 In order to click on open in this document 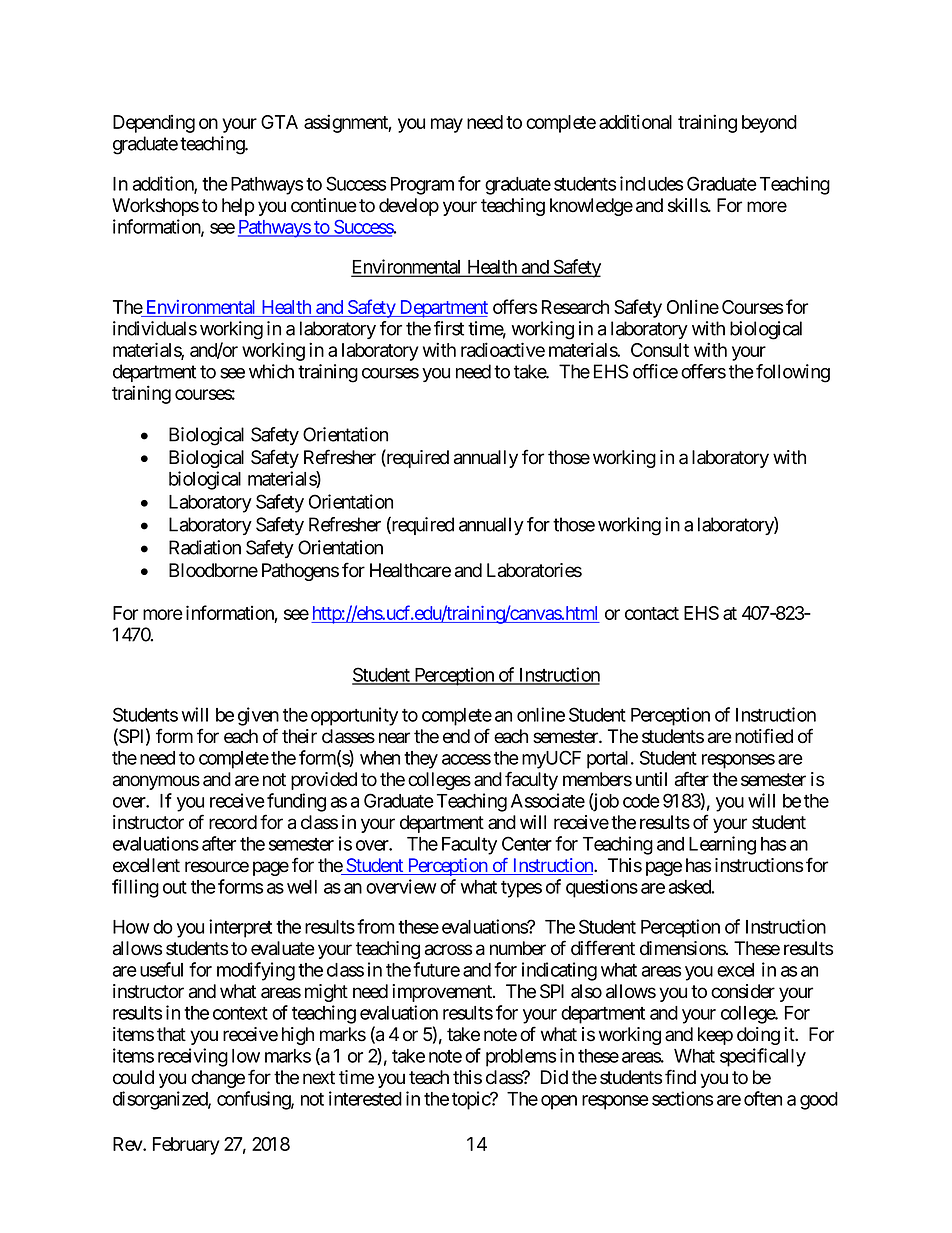, I will do `click(559, 1102)`.
